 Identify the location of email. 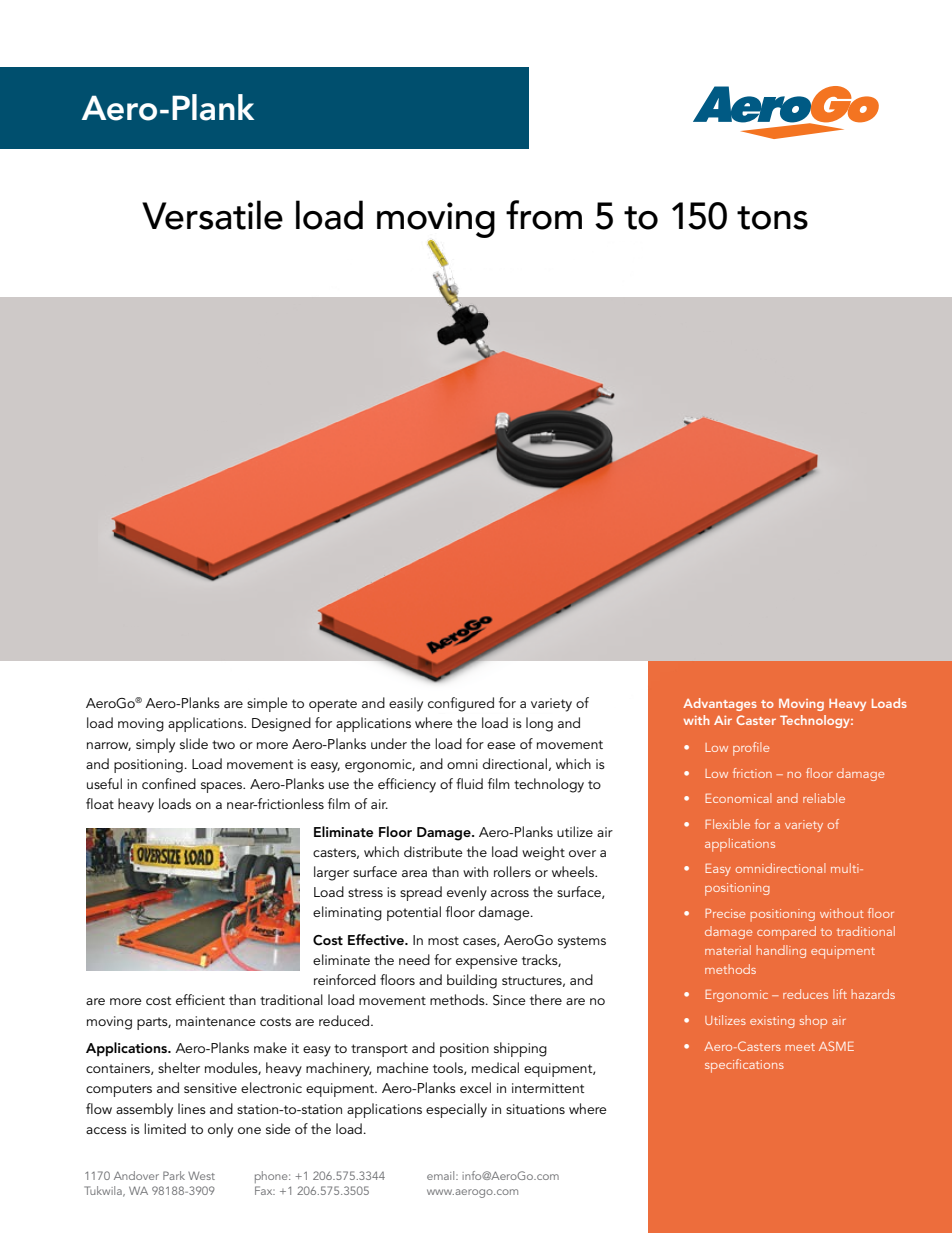
(442, 1175).
